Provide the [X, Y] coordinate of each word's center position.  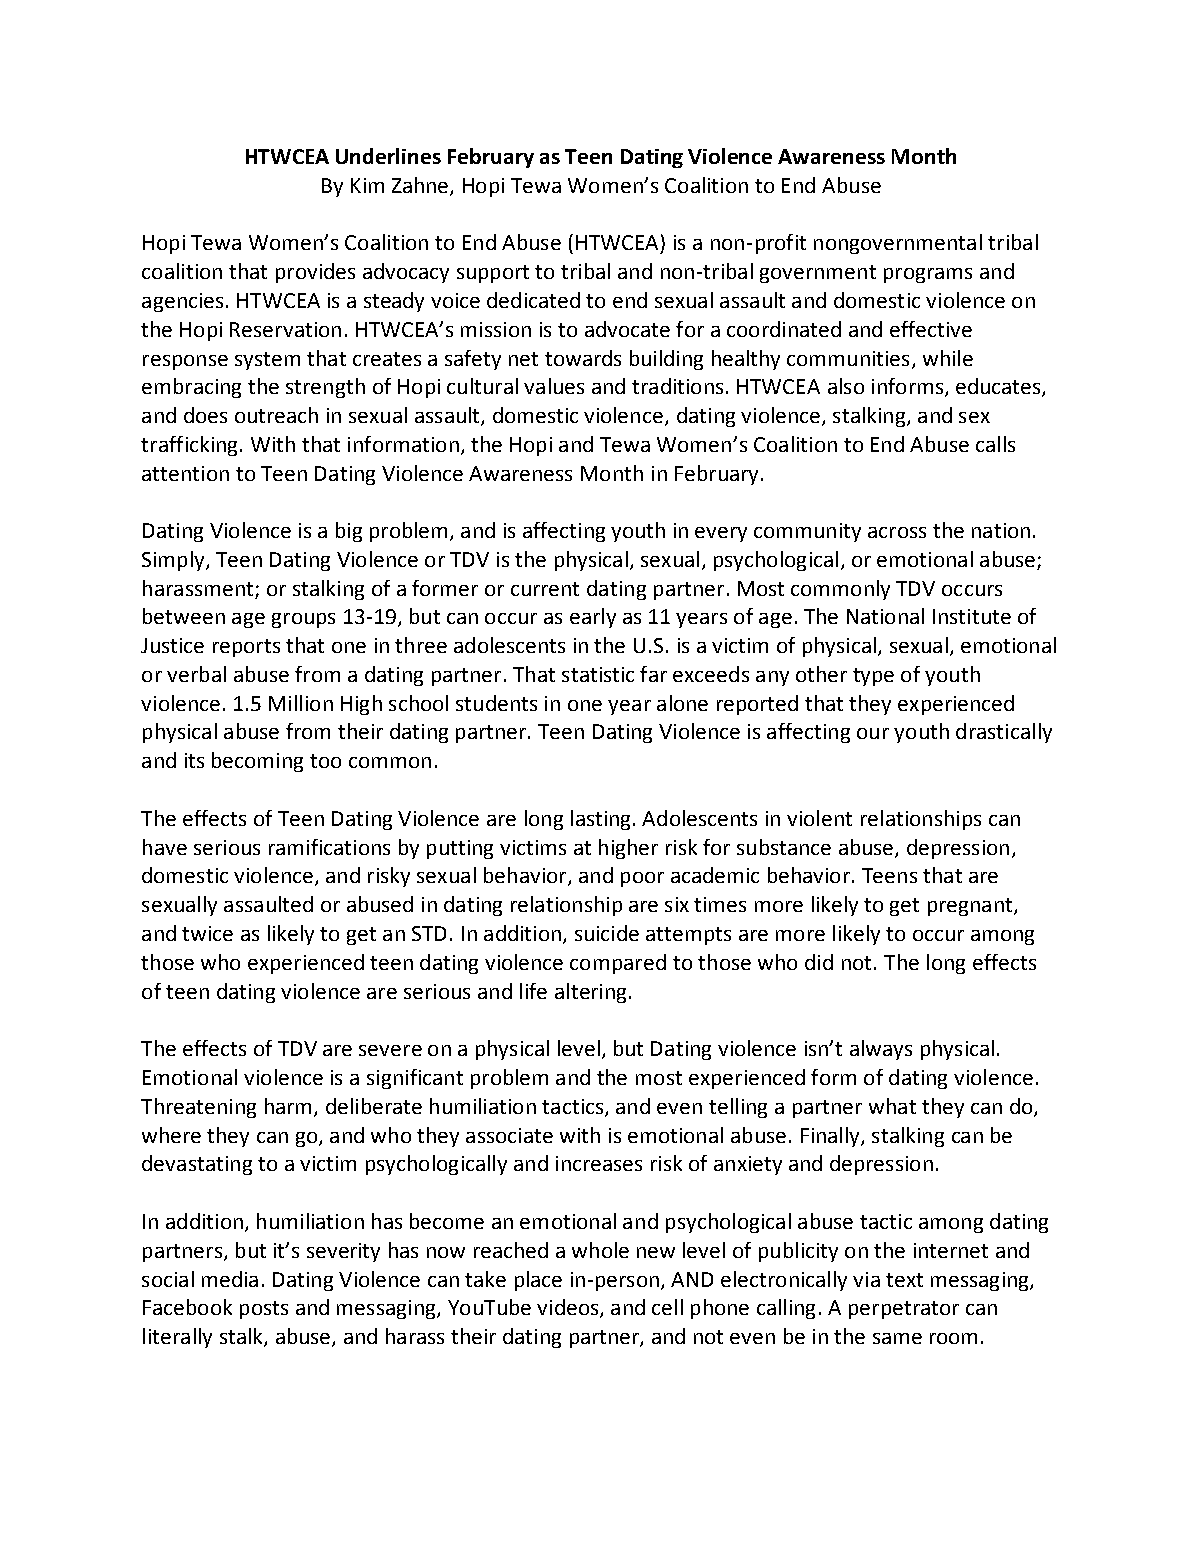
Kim [367, 185]
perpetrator [904, 1310]
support [493, 274]
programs [928, 275]
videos [569, 1308]
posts [264, 1310]
